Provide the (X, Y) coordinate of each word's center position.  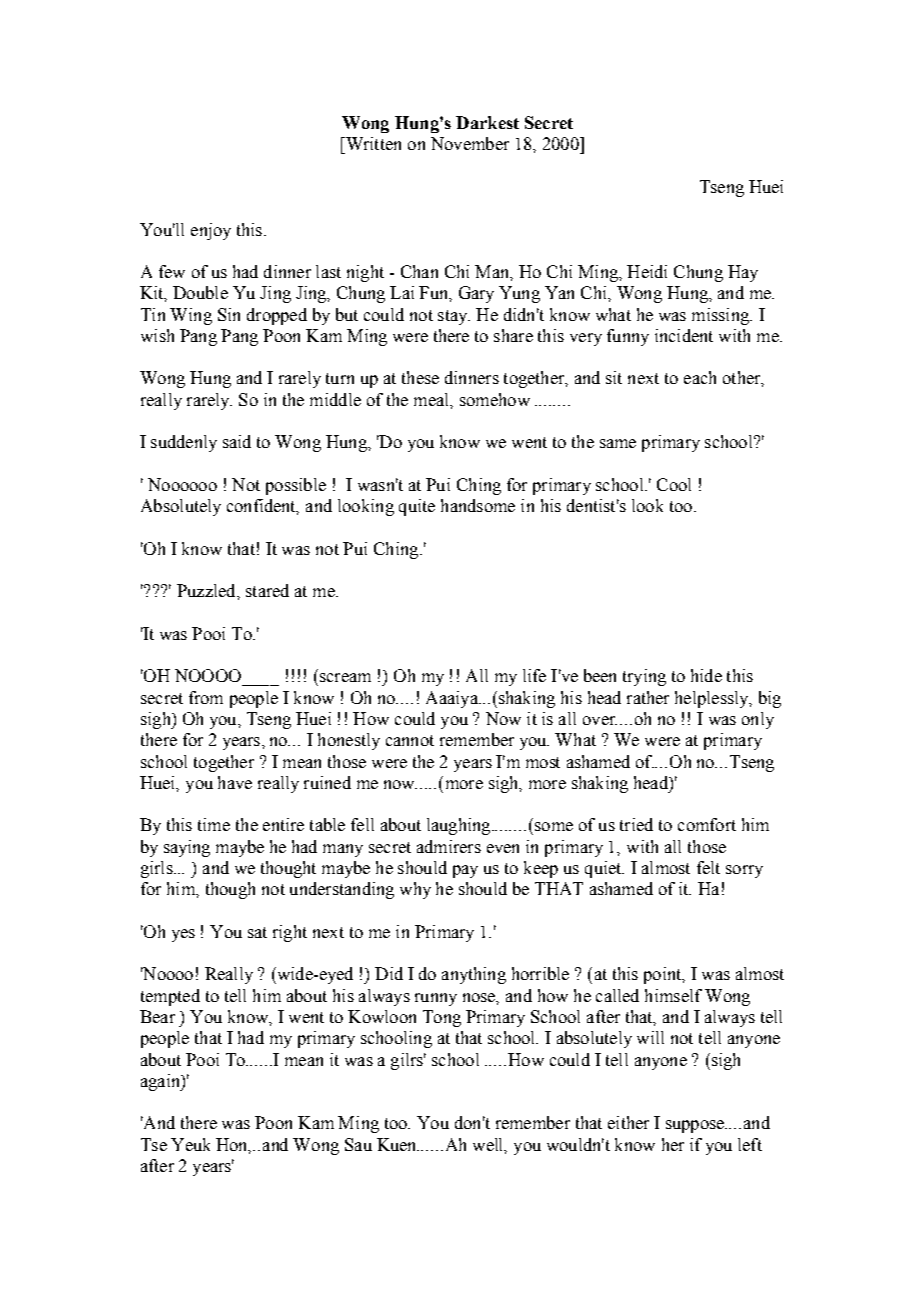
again (161, 1082)
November (470, 143)
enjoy (211, 231)
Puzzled (207, 590)
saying (187, 848)
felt (708, 867)
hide (706, 675)
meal (433, 400)
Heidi (647, 271)
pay (465, 871)
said (237, 441)
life (534, 675)
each (700, 377)
